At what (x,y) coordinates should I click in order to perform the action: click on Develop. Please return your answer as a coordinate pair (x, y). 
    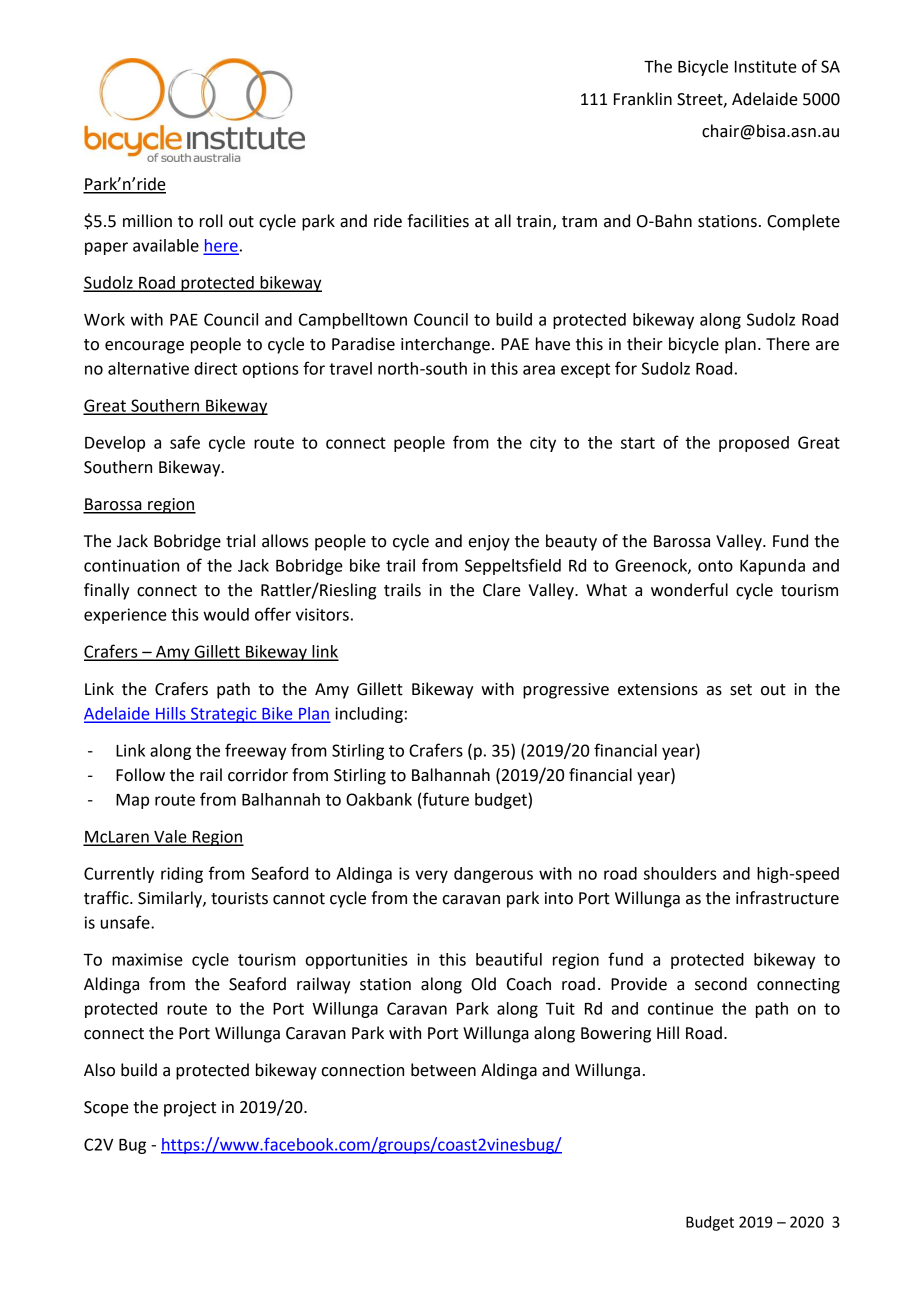
    Looking at the image, I should click on (115, 444).
